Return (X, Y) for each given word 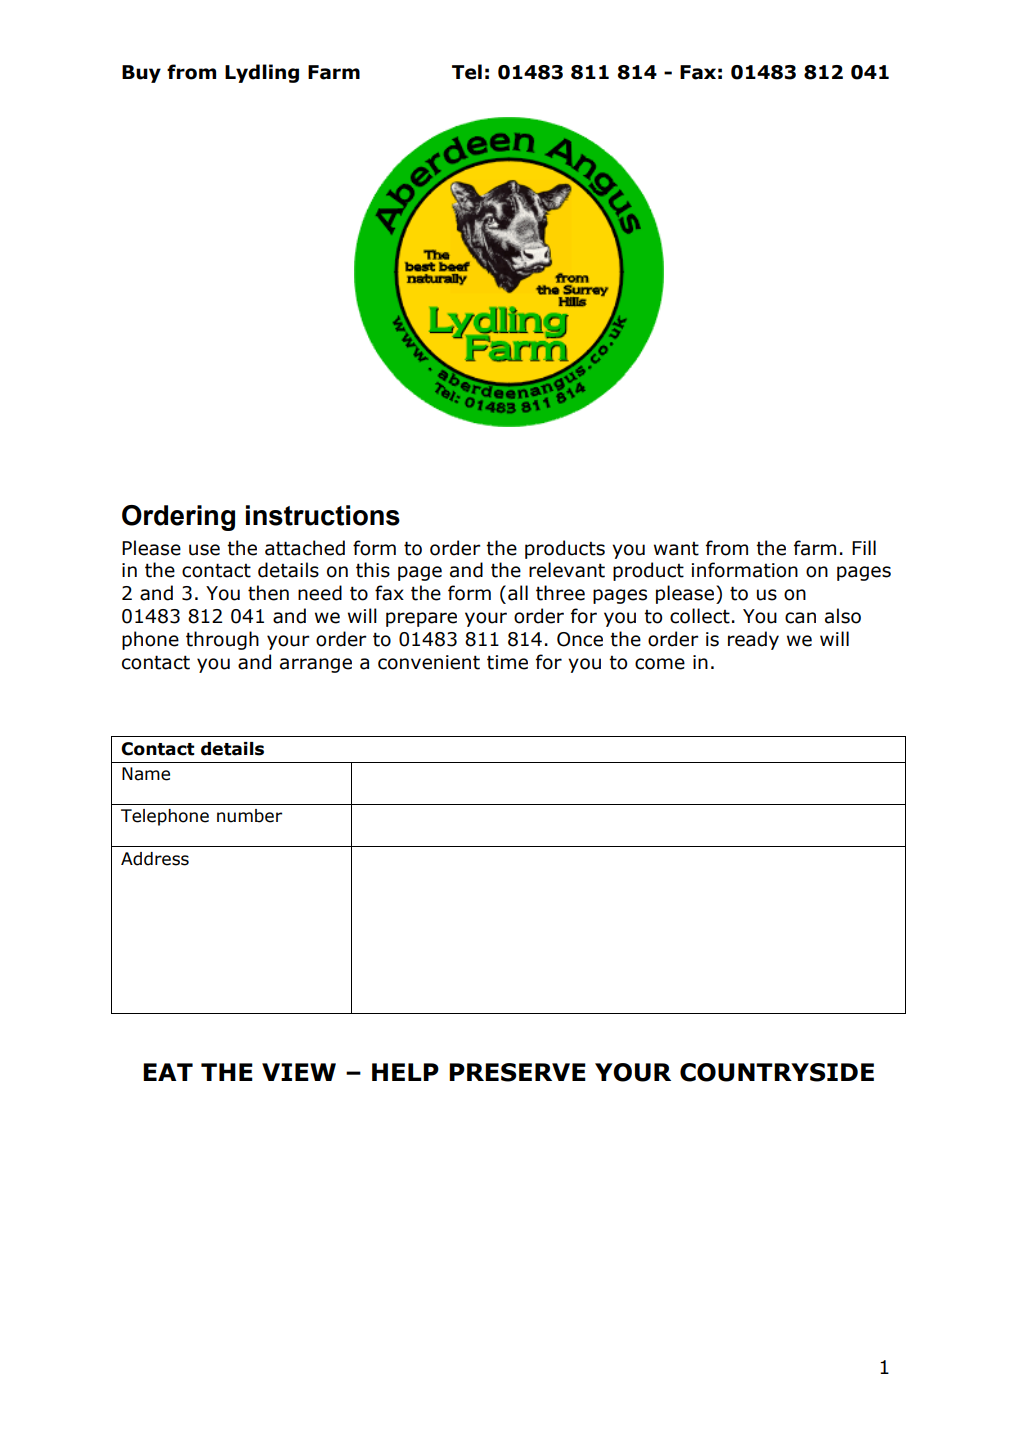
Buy (141, 74)
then (268, 593)
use (204, 550)
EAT (168, 1072)
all (518, 593)
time (507, 662)
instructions (323, 515)
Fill (864, 547)
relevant (567, 570)
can (800, 618)
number (249, 816)
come (660, 664)
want (676, 549)
